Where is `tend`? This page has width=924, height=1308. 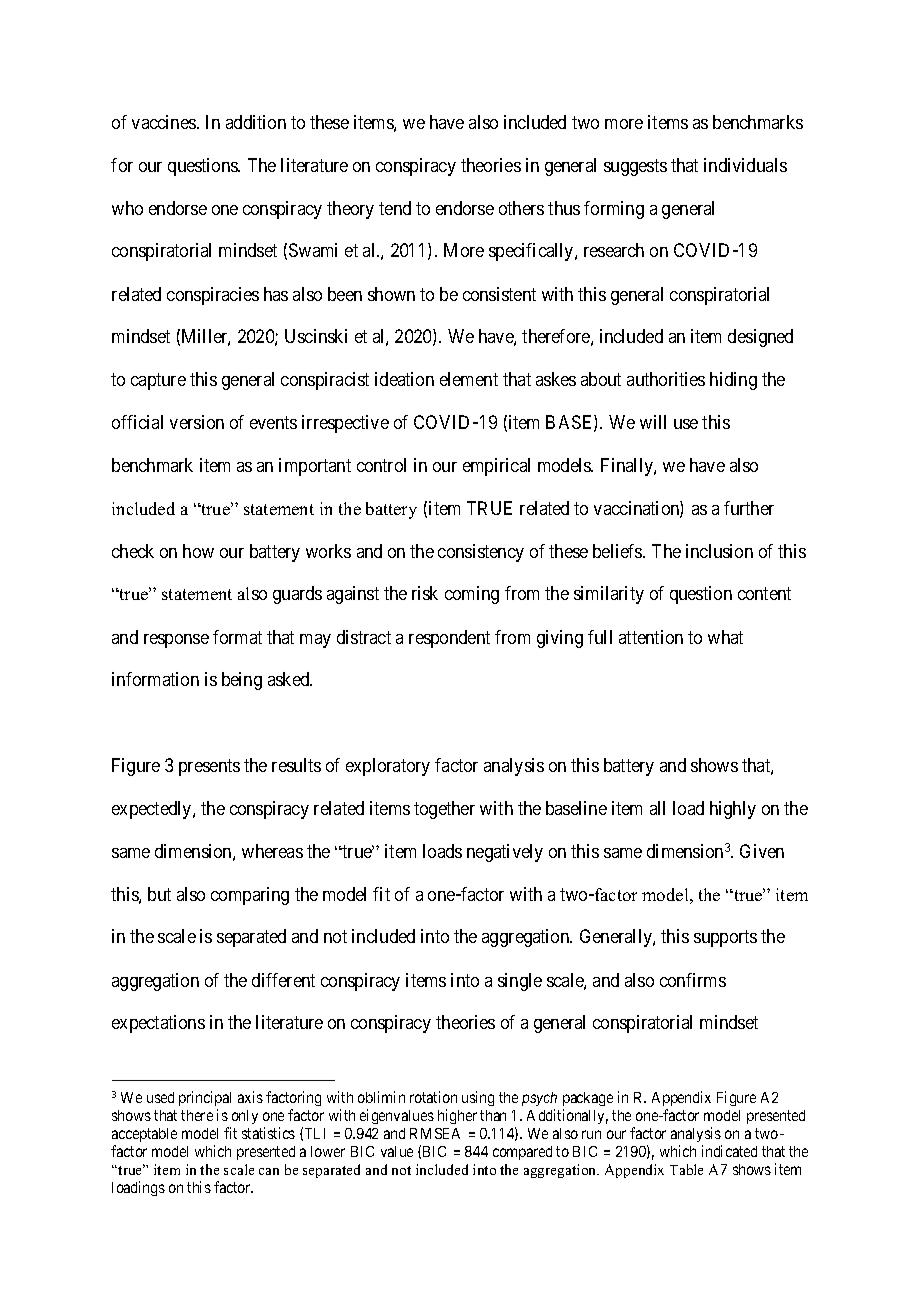
tend is located at coordinates (395, 208).
